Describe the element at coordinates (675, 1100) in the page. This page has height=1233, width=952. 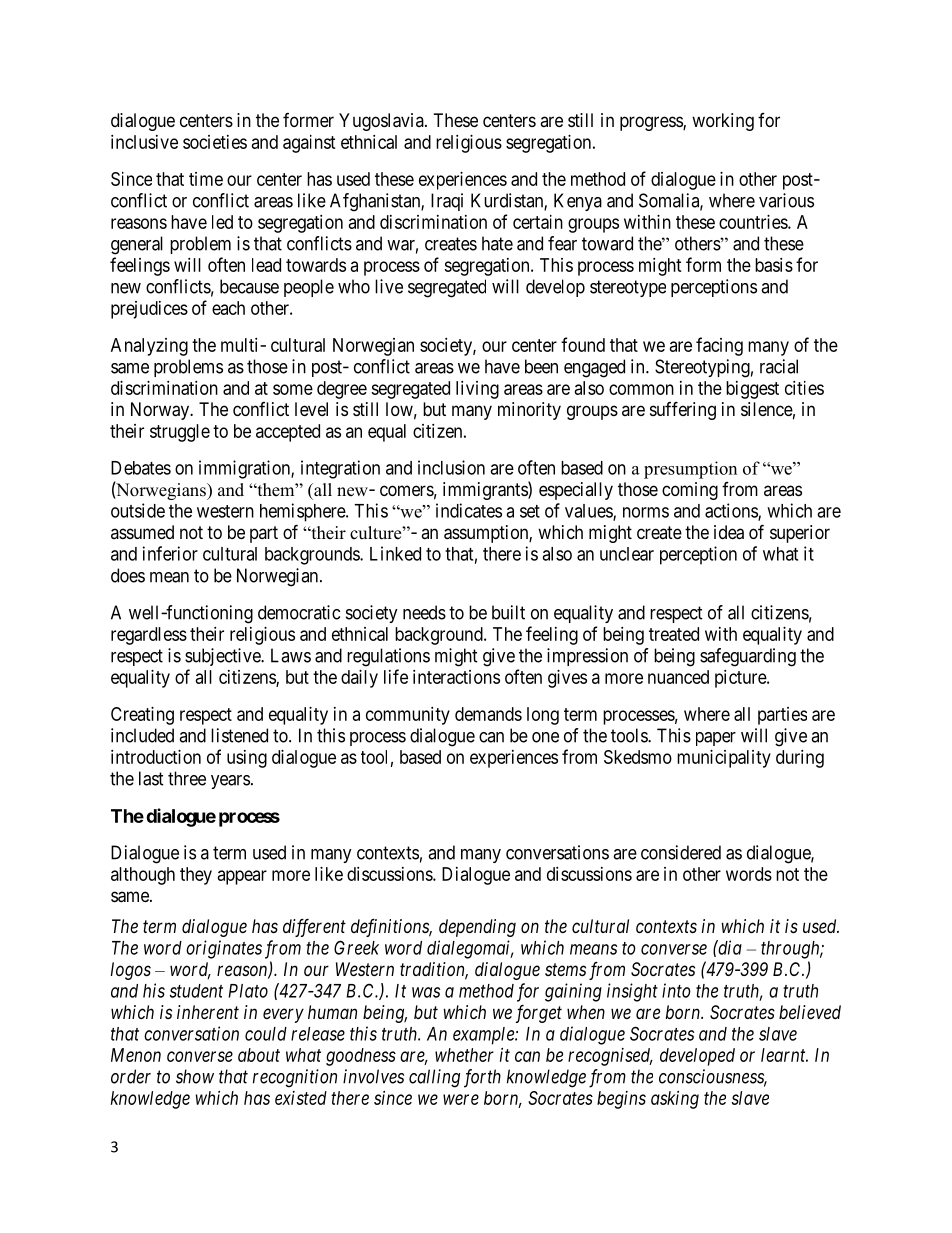
I see `asking` at that location.
